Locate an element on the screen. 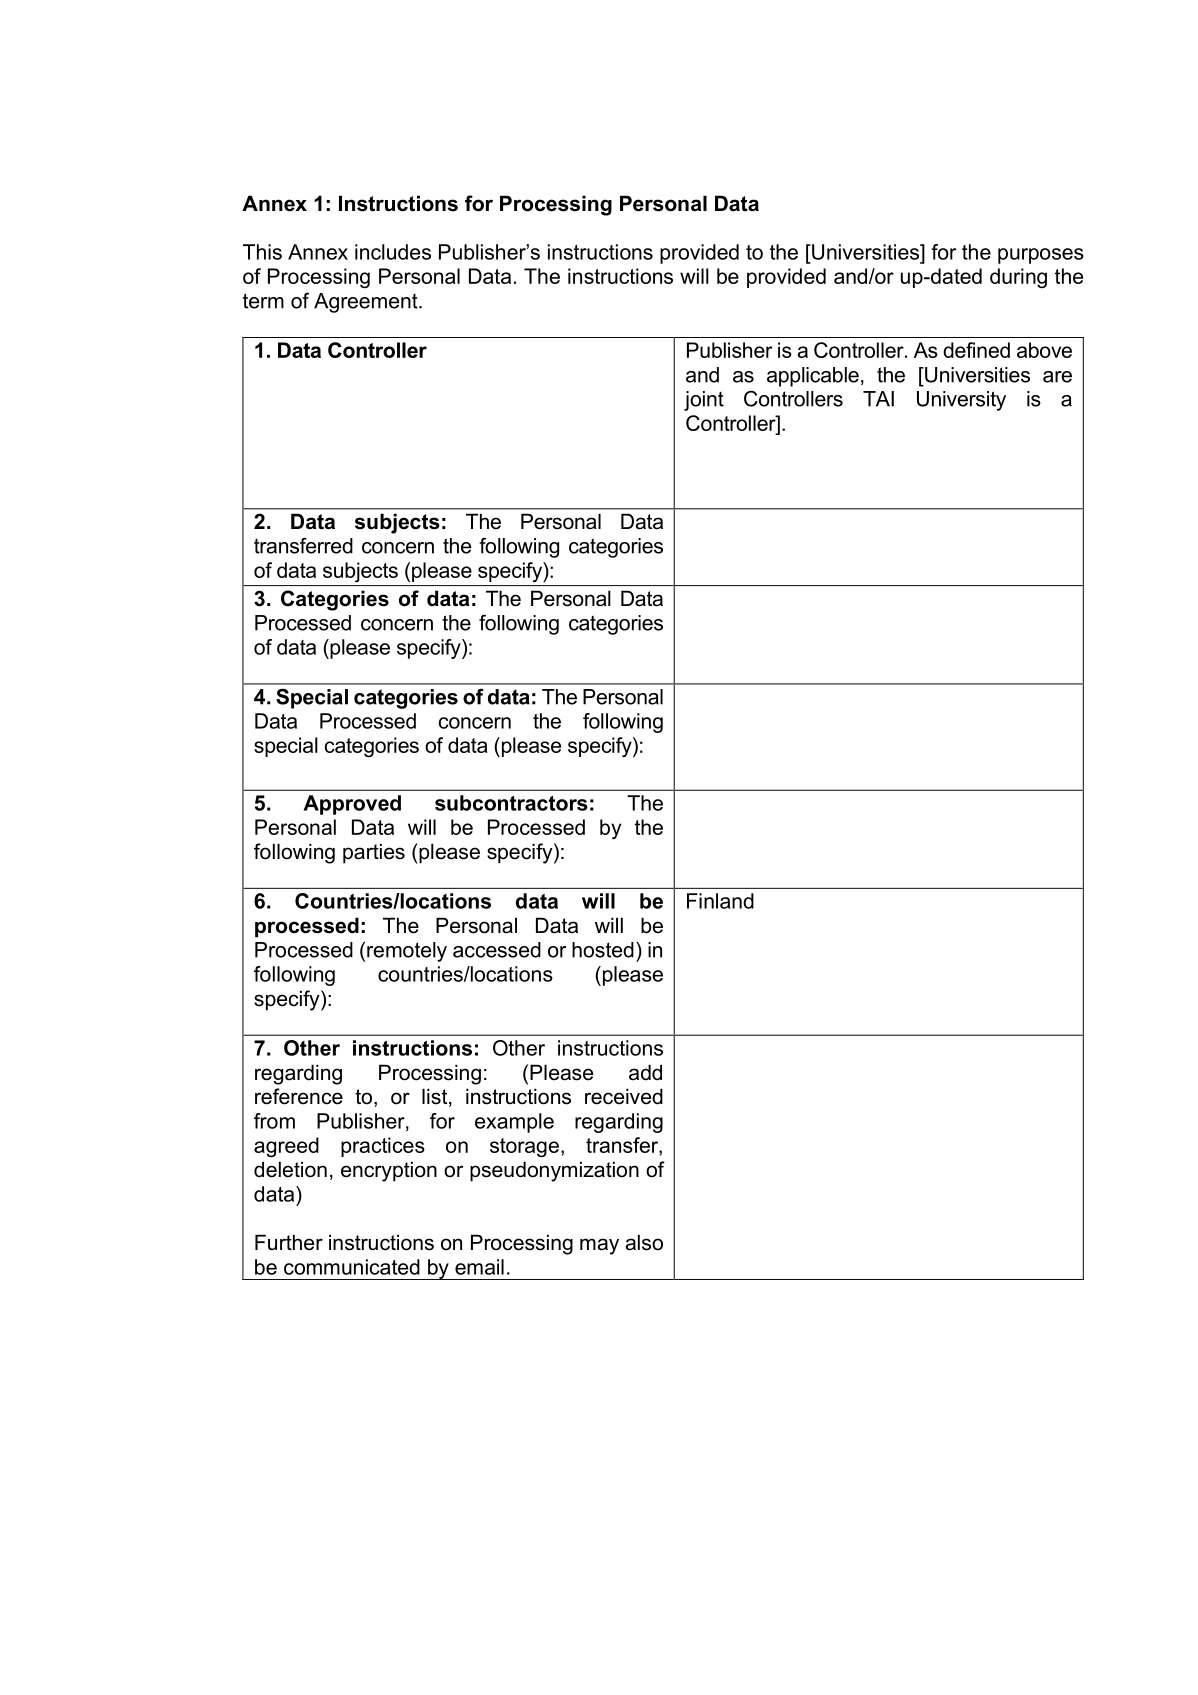  during is located at coordinates (1018, 278).
